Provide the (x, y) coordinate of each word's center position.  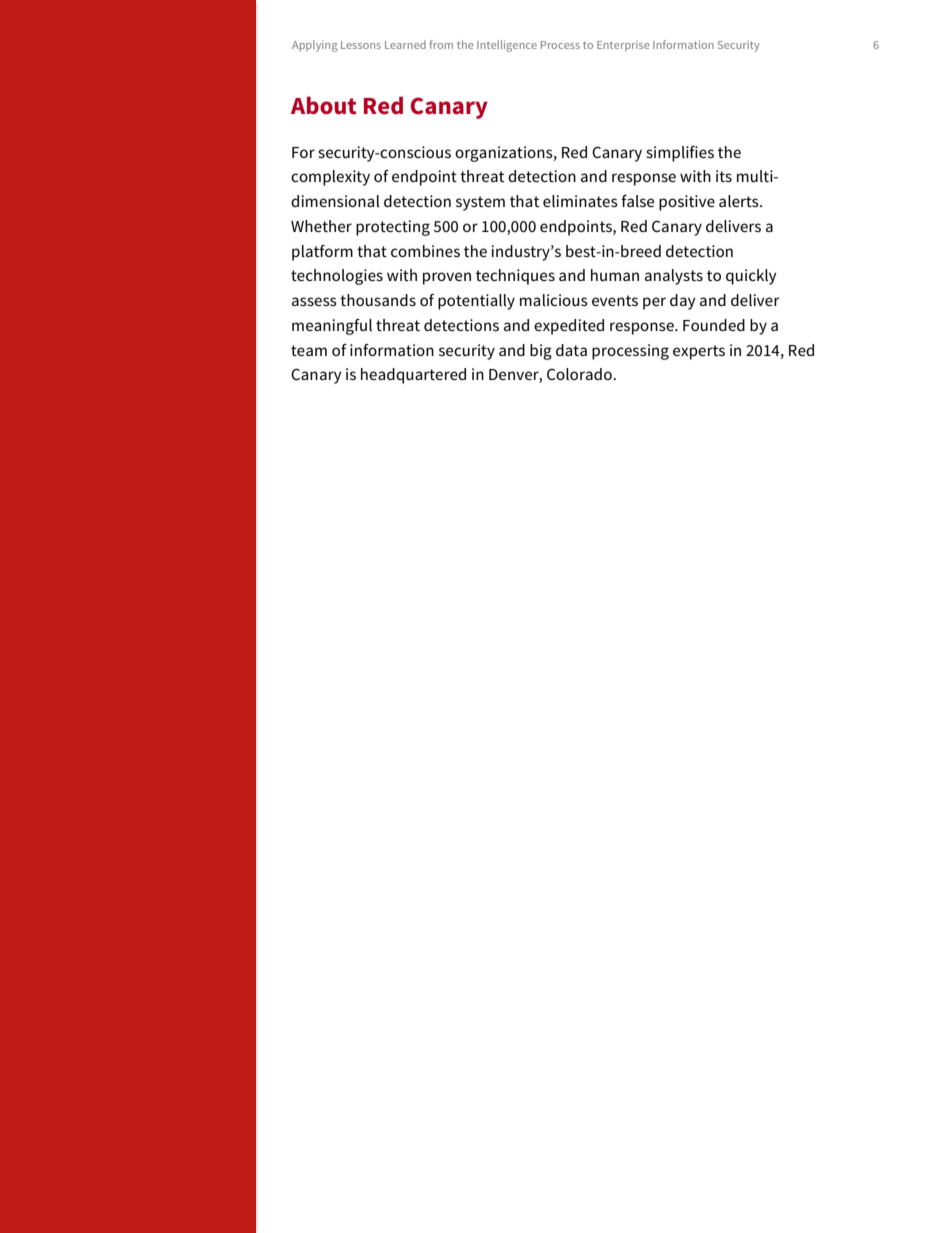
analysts (674, 277)
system (480, 203)
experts (699, 352)
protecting (393, 228)
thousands (378, 300)
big (541, 352)
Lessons (361, 45)
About (324, 105)
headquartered (413, 376)
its (724, 176)
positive (687, 203)
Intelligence (507, 46)
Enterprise (623, 46)
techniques (515, 277)
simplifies (680, 154)
